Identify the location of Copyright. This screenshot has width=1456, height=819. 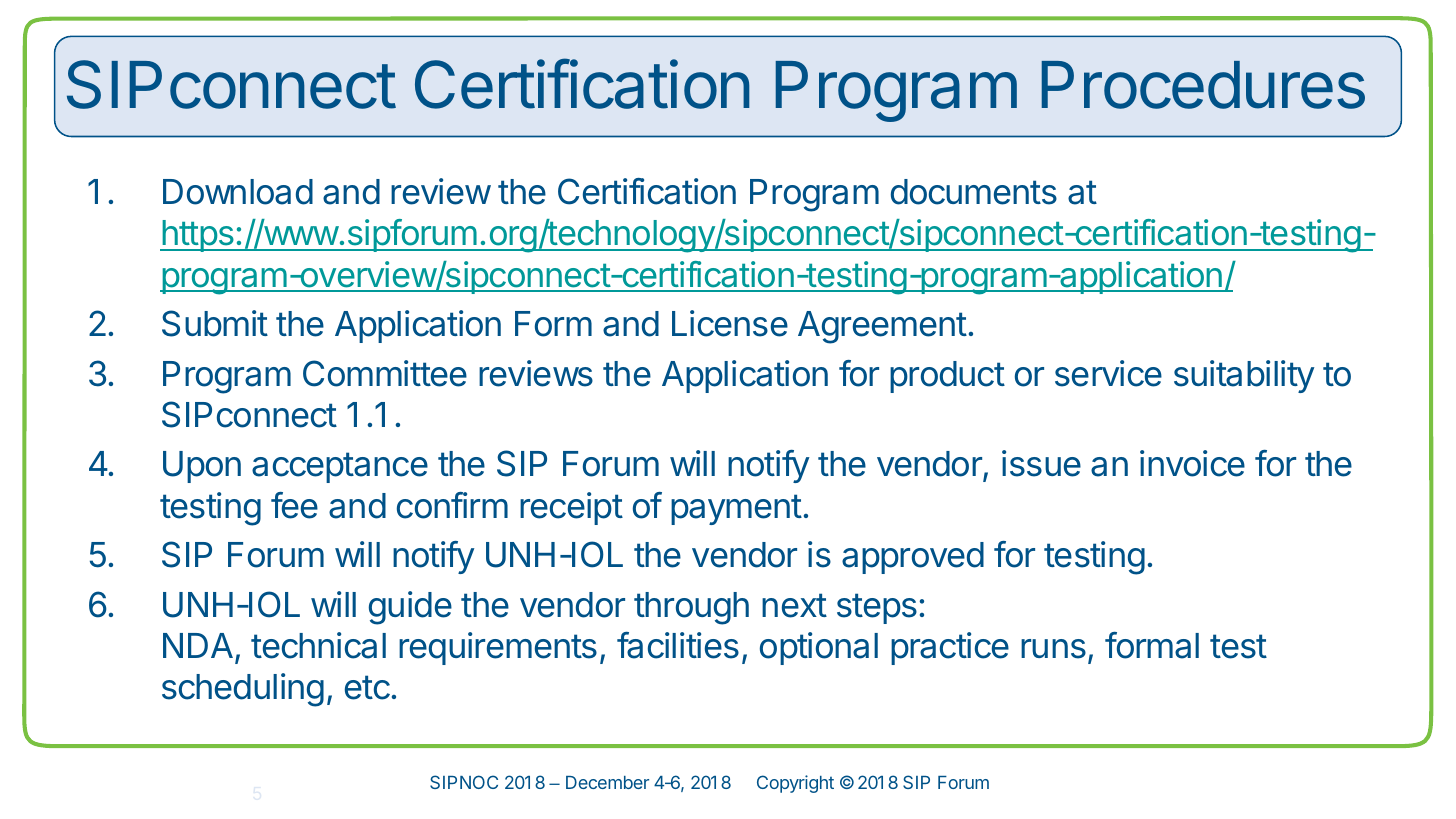
(795, 784).
